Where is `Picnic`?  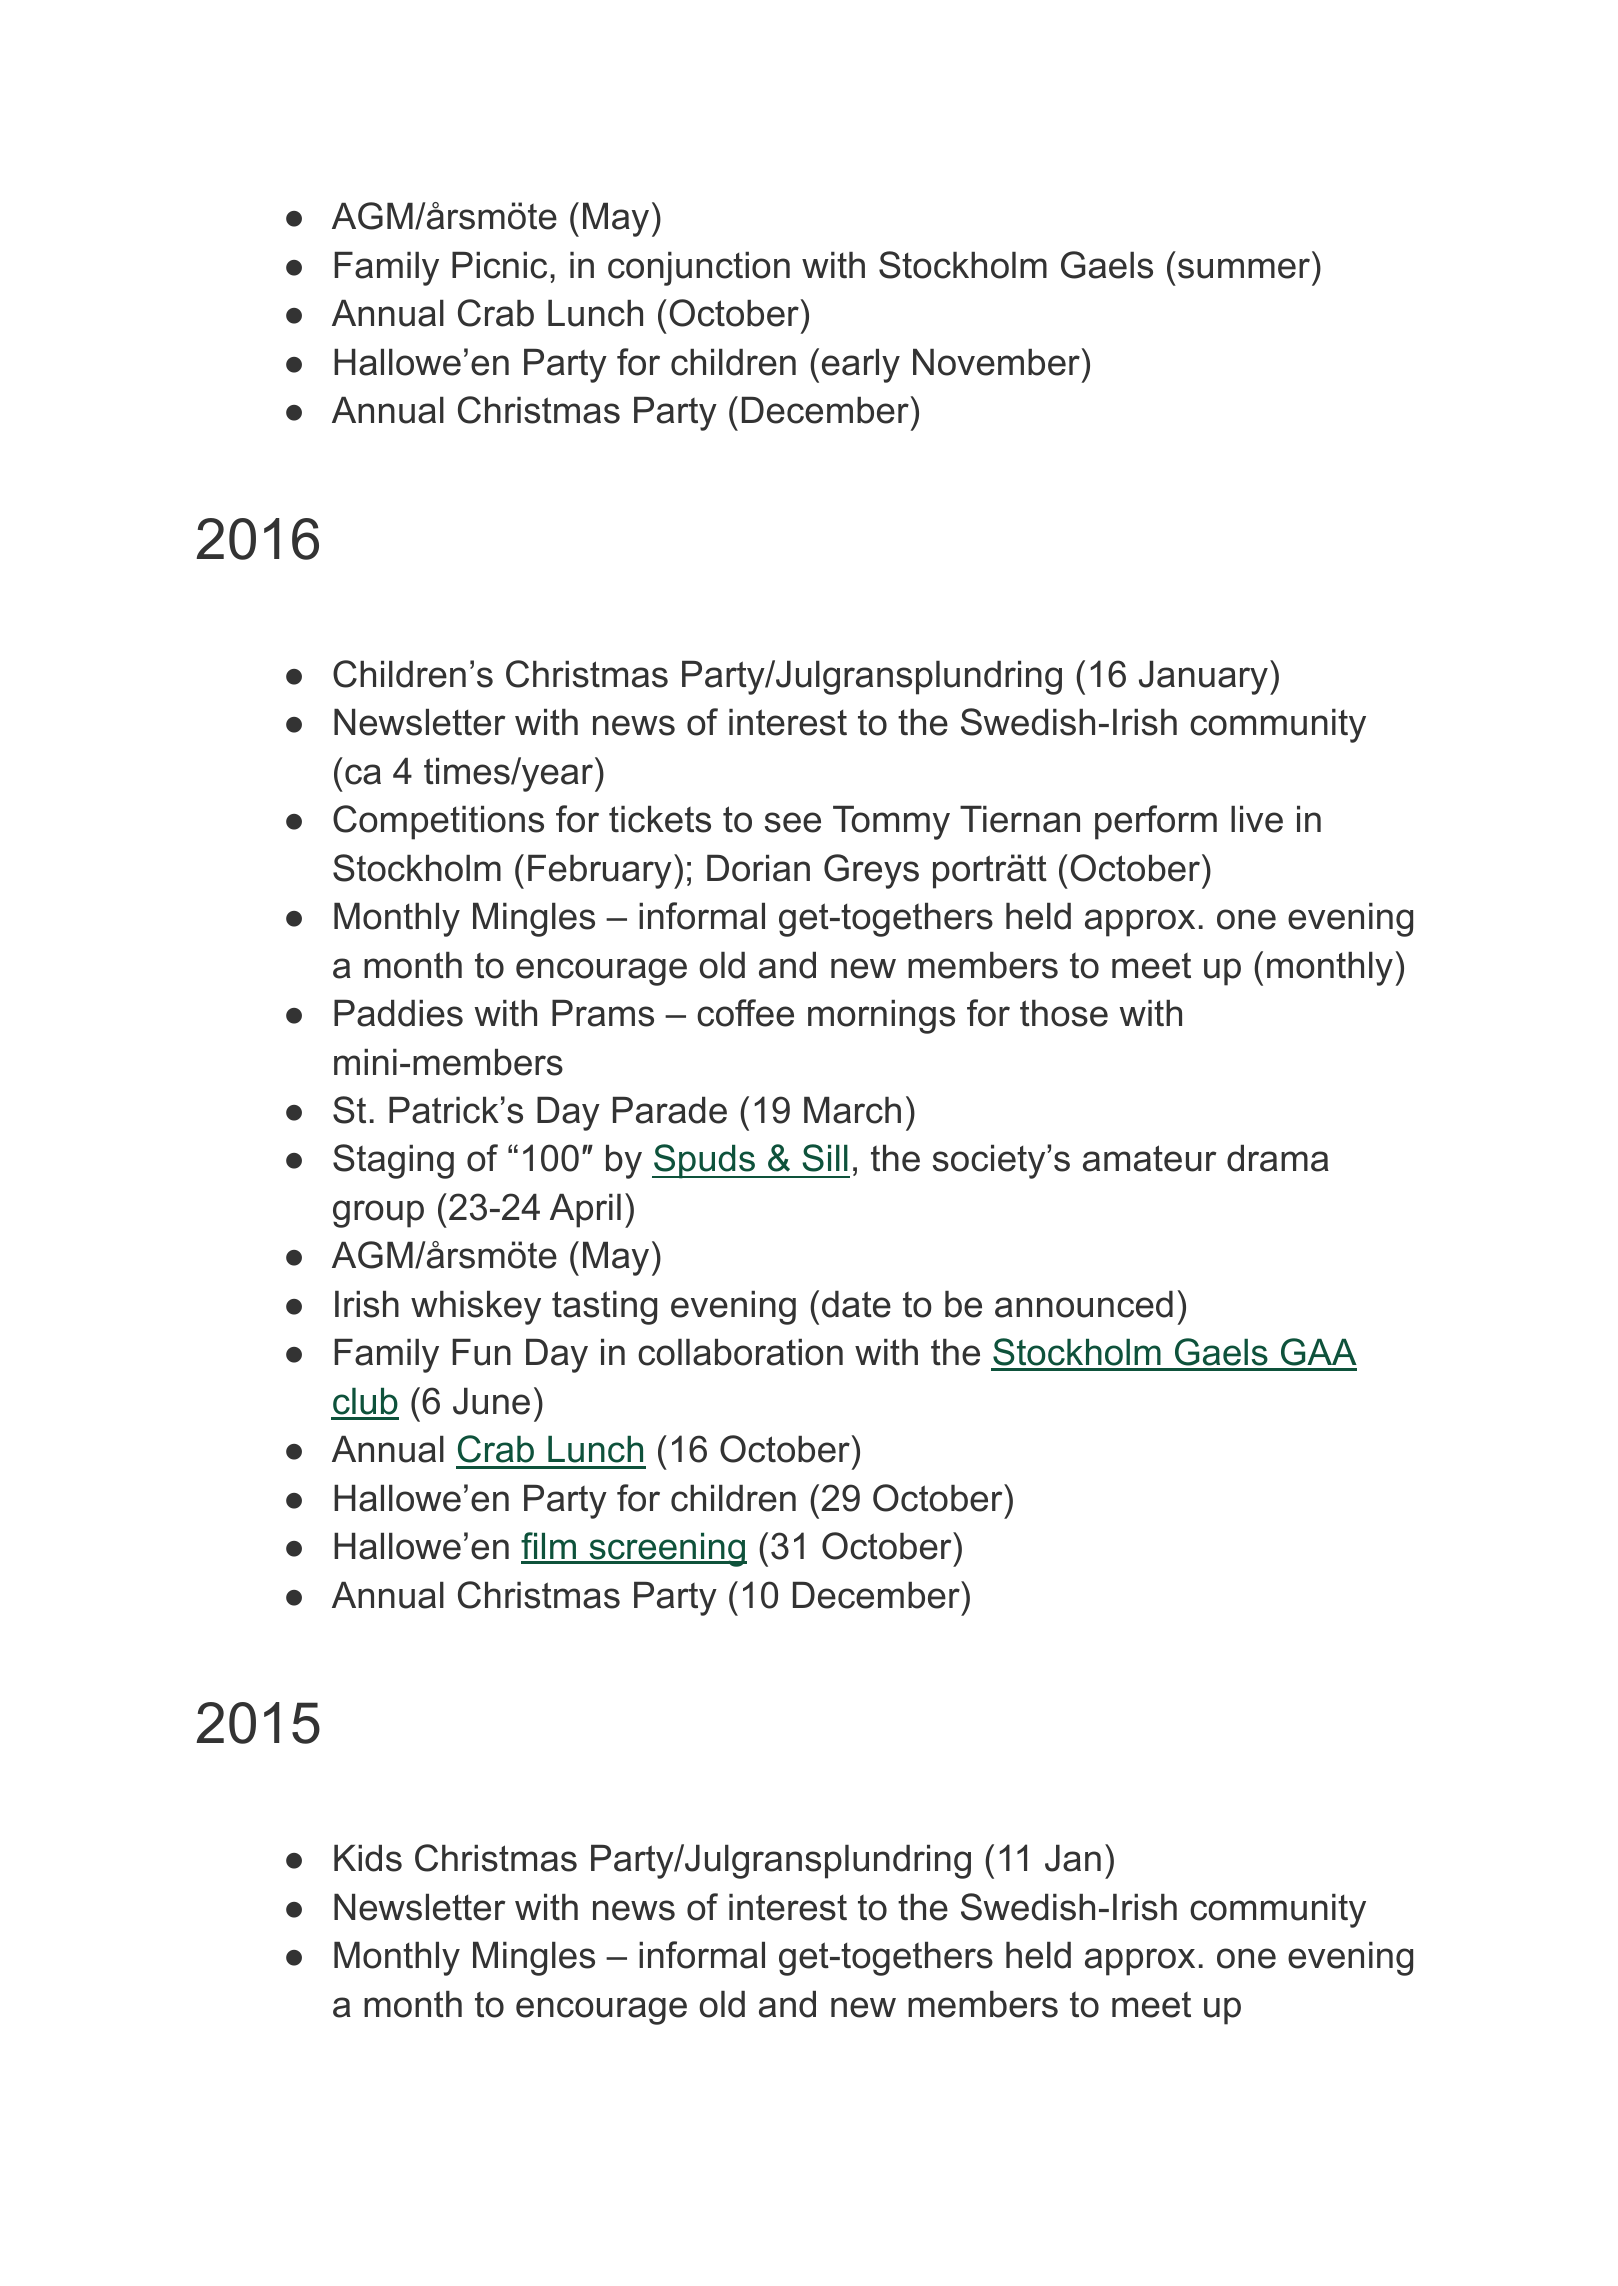 Picnic is located at coordinates (499, 265).
